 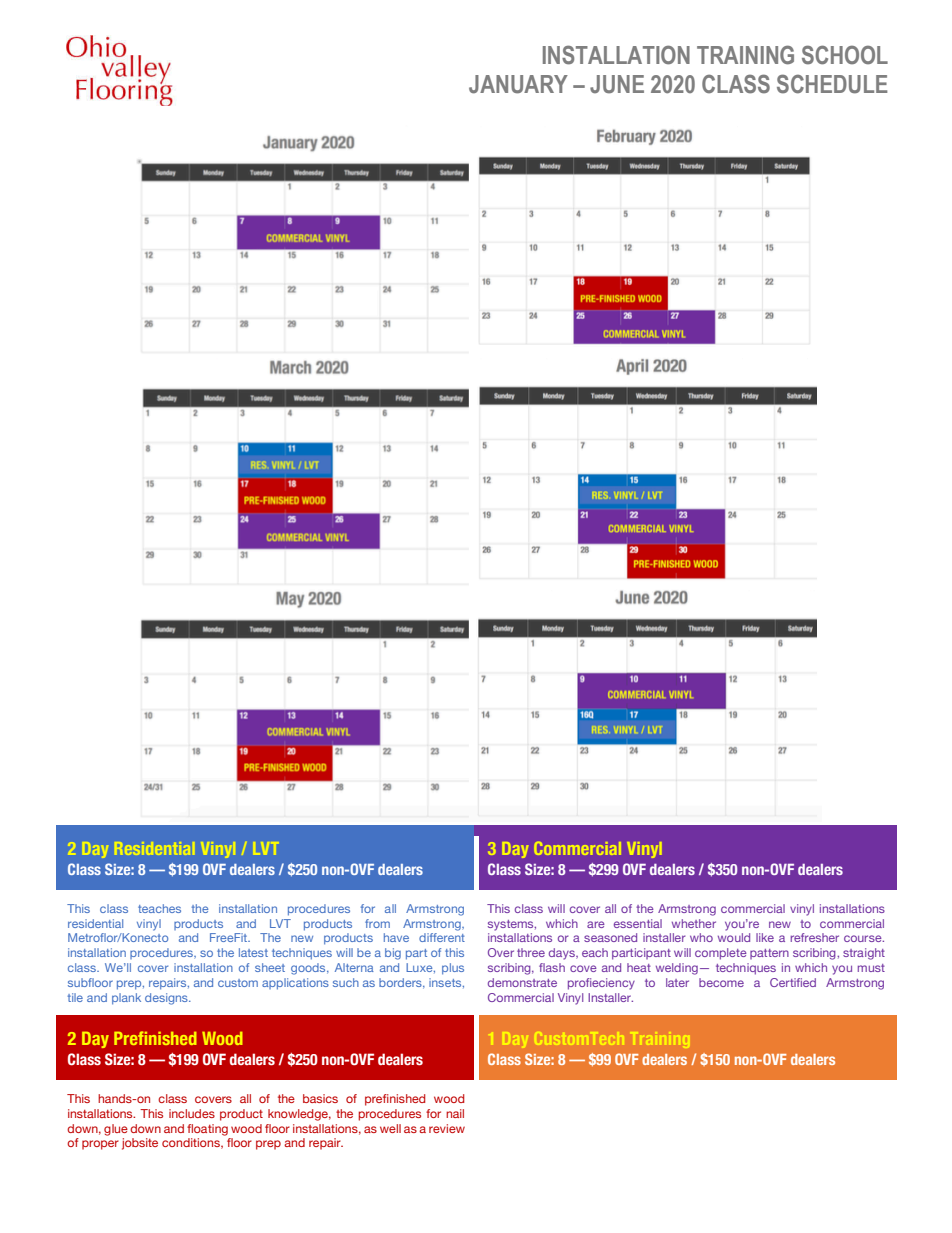 I want to click on SCHEDULE, so click(x=832, y=84).
